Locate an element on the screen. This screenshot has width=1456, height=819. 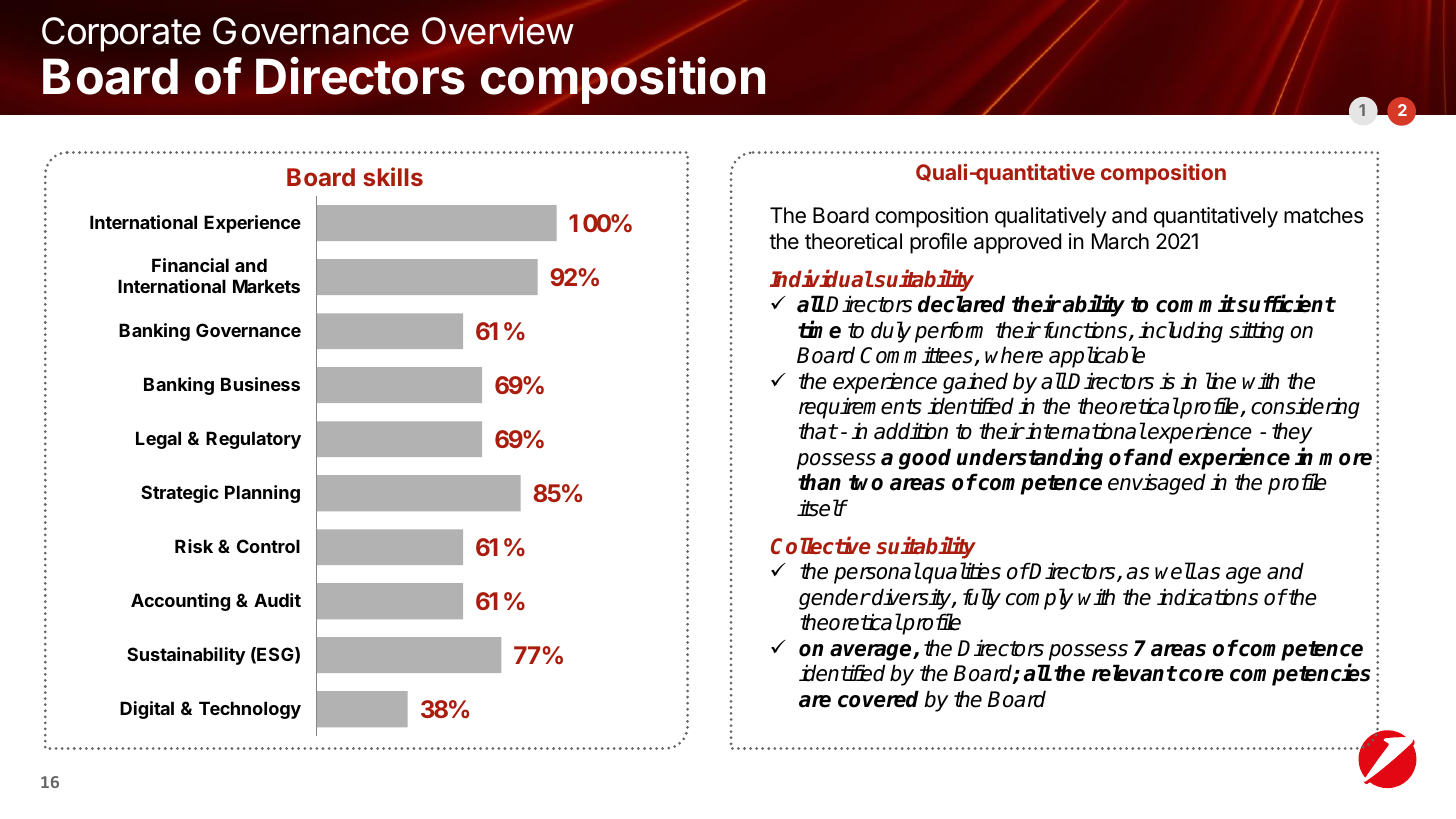
that is located at coordinates (818, 431).
